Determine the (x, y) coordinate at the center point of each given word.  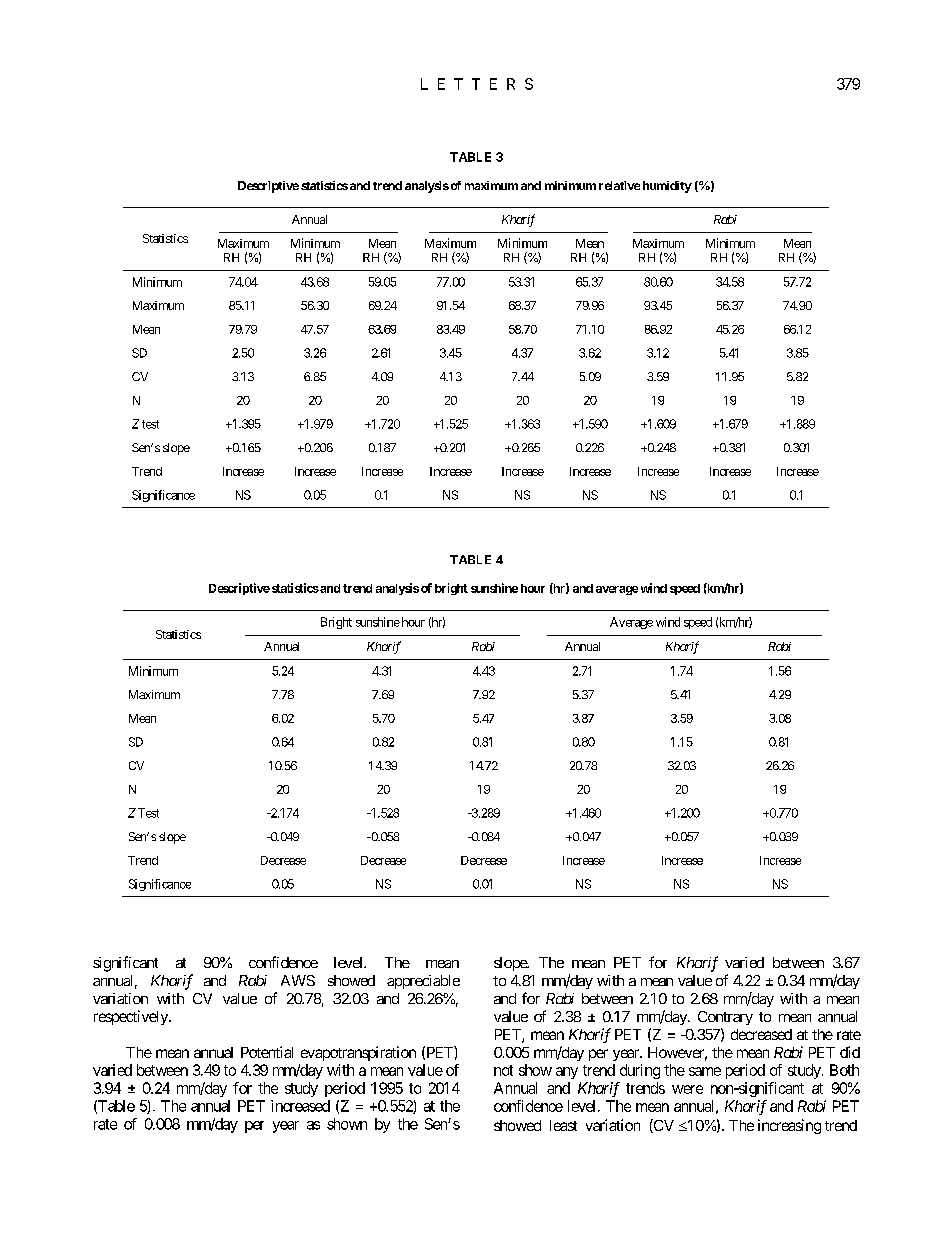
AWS (298, 980)
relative (619, 185)
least (563, 1125)
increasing (789, 1126)
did (850, 1052)
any (567, 1073)
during (640, 1071)
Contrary (725, 1018)
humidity (667, 187)
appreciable (423, 982)
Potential (267, 1052)
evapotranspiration (358, 1053)
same (705, 1071)
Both (844, 1070)
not (503, 1070)
